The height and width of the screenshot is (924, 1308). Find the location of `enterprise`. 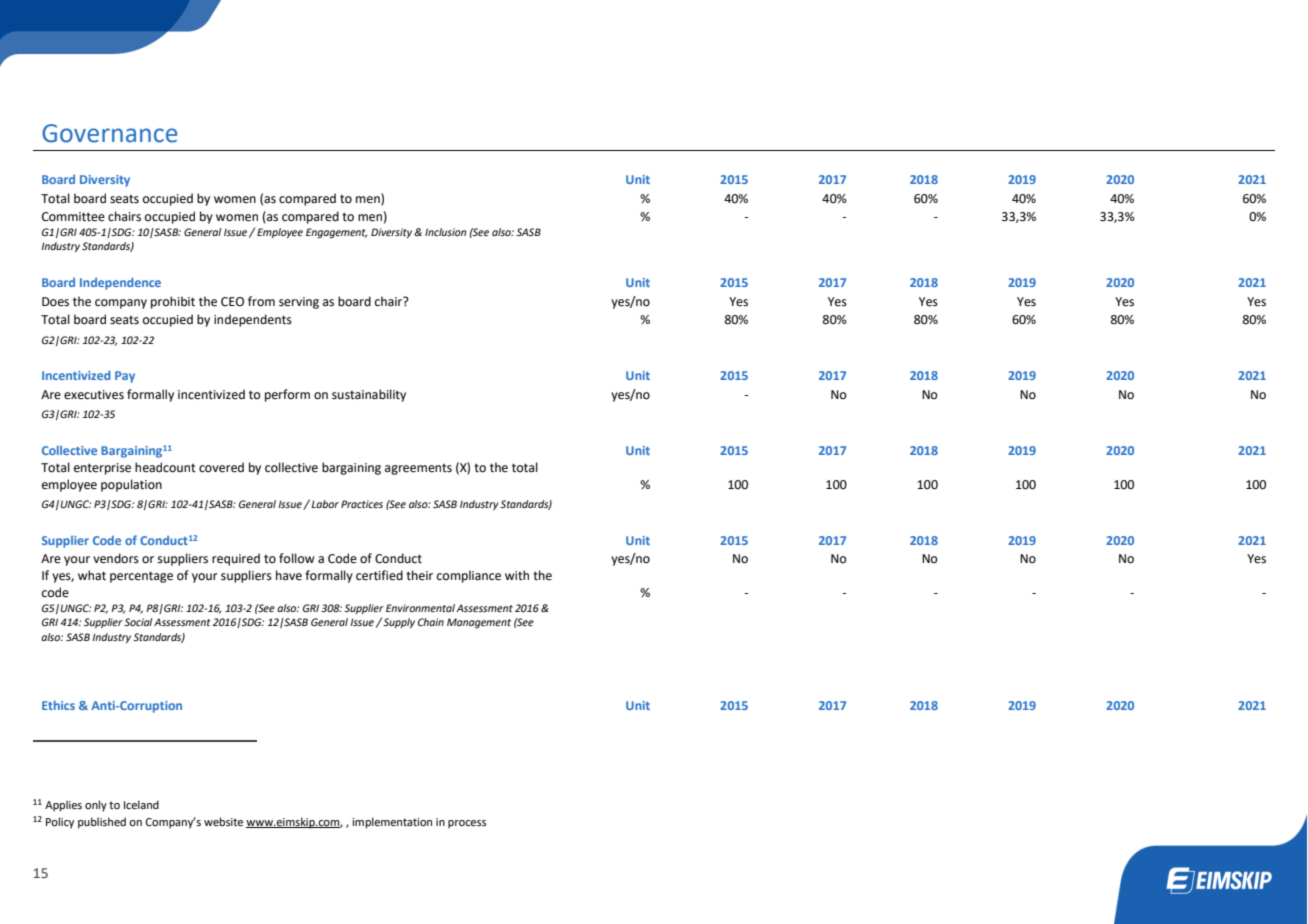

enterprise is located at coordinates (102, 469).
